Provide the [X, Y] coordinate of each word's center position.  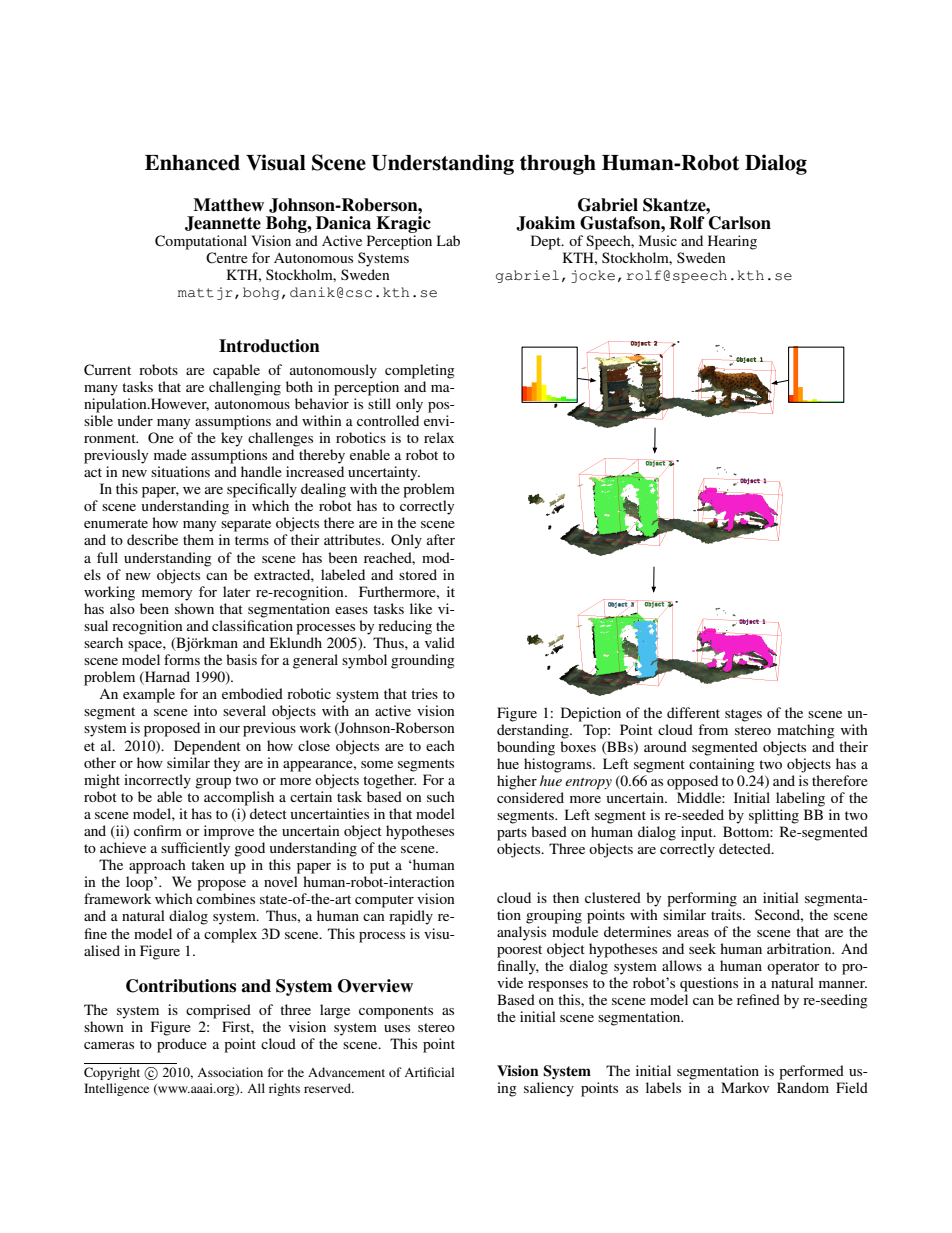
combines [225, 898]
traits [727, 914]
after [441, 539]
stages [743, 715]
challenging [245, 388]
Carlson [740, 223]
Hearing [732, 242]
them [198, 539]
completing [420, 371]
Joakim [545, 223]
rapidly [411, 917]
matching [806, 731]
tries [424, 693]
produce [182, 1045]
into [205, 710]
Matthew [228, 205]
